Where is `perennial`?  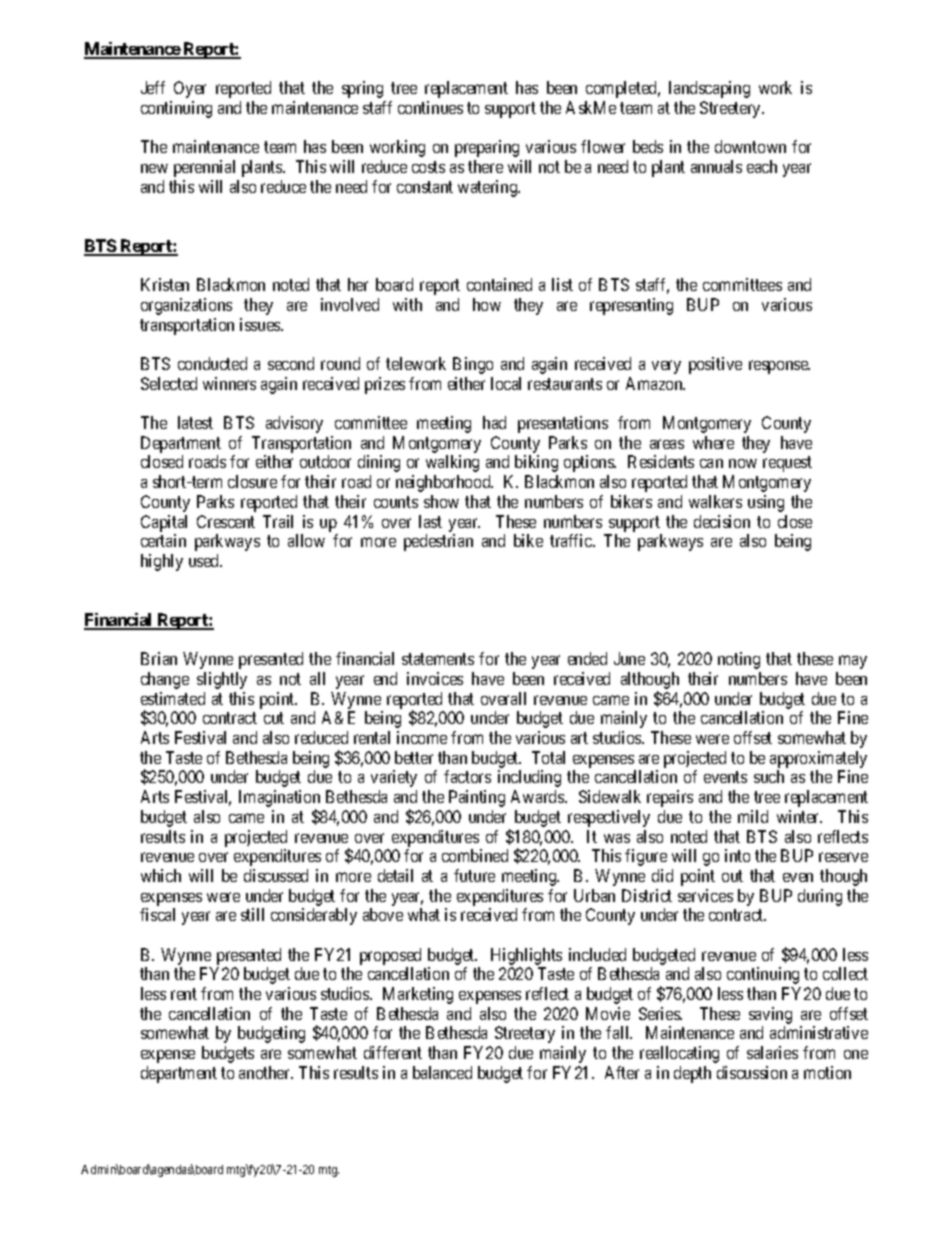 perennial is located at coordinates (204, 168).
